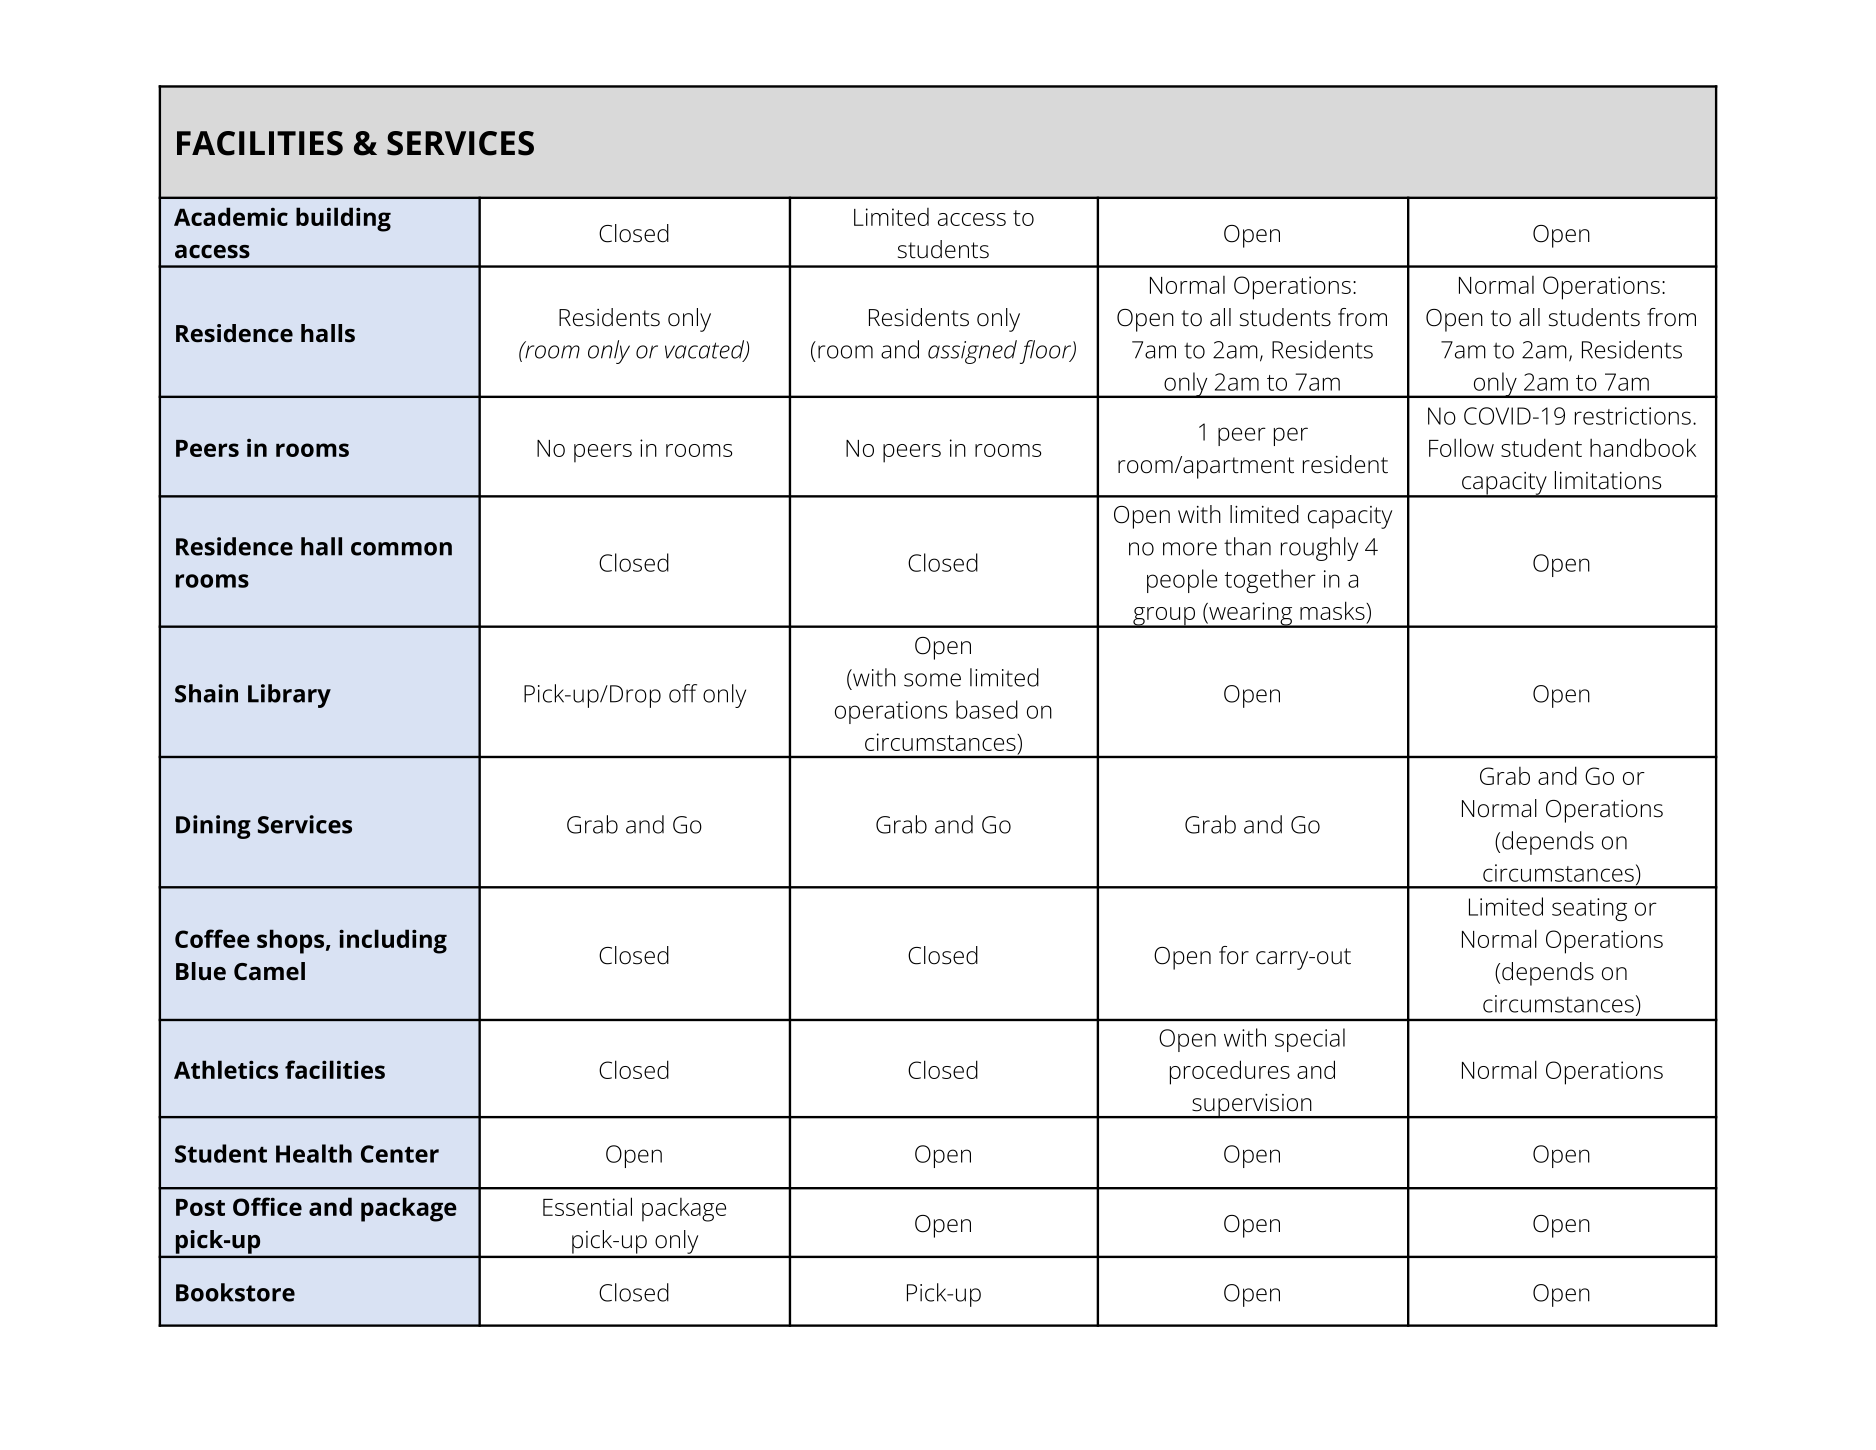 The width and height of the screenshot is (1876, 1450). I want to click on building, so click(343, 219).
